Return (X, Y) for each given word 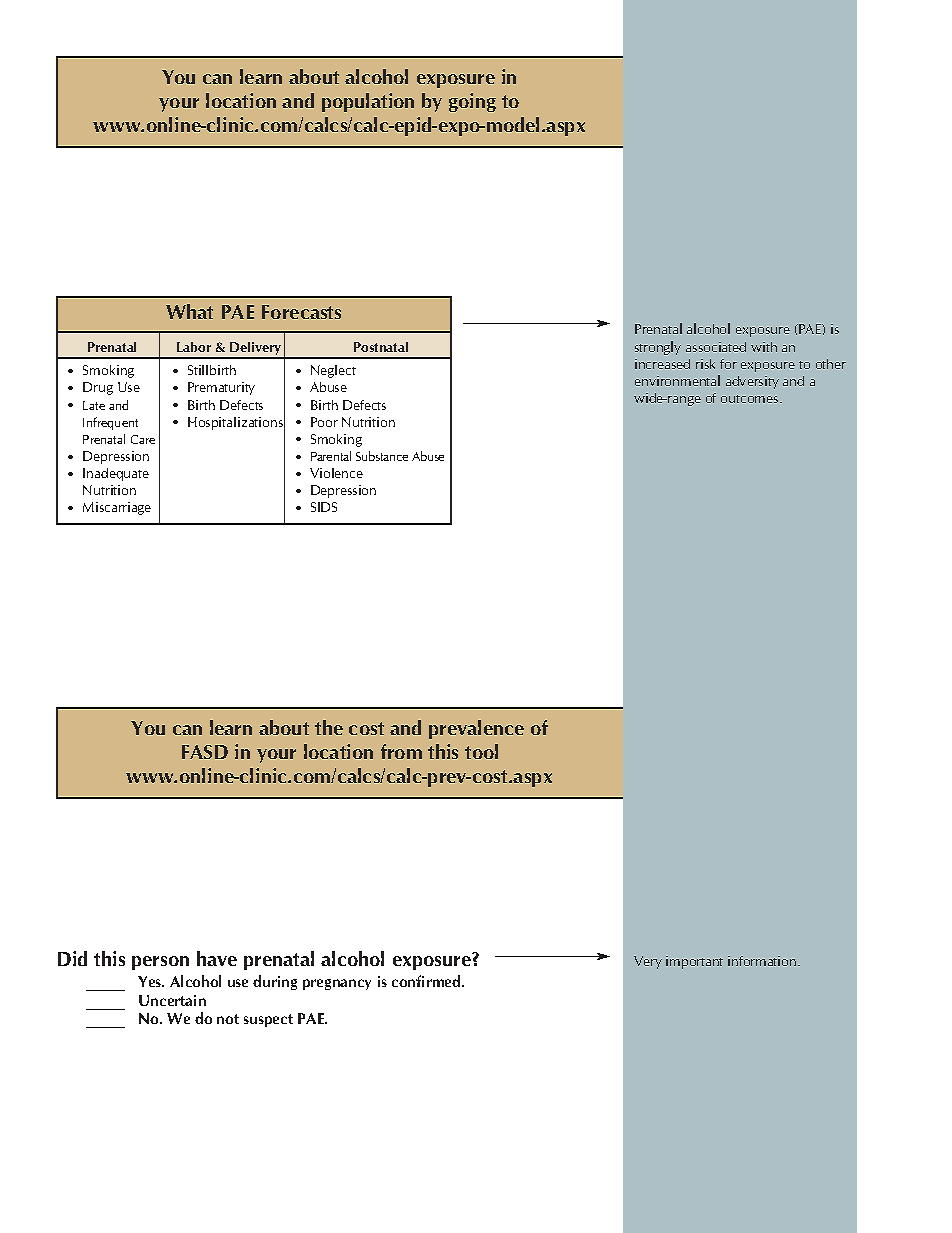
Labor (194, 347)
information (762, 961)
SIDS (324, 507)
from (401, 751)
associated (716, 347)
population (368, 102)
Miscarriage (117, 508)
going (472, 102)
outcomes (749, 399)
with (764, 347)
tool (481, 751)
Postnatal (381, 347)
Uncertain (172, 1000)
